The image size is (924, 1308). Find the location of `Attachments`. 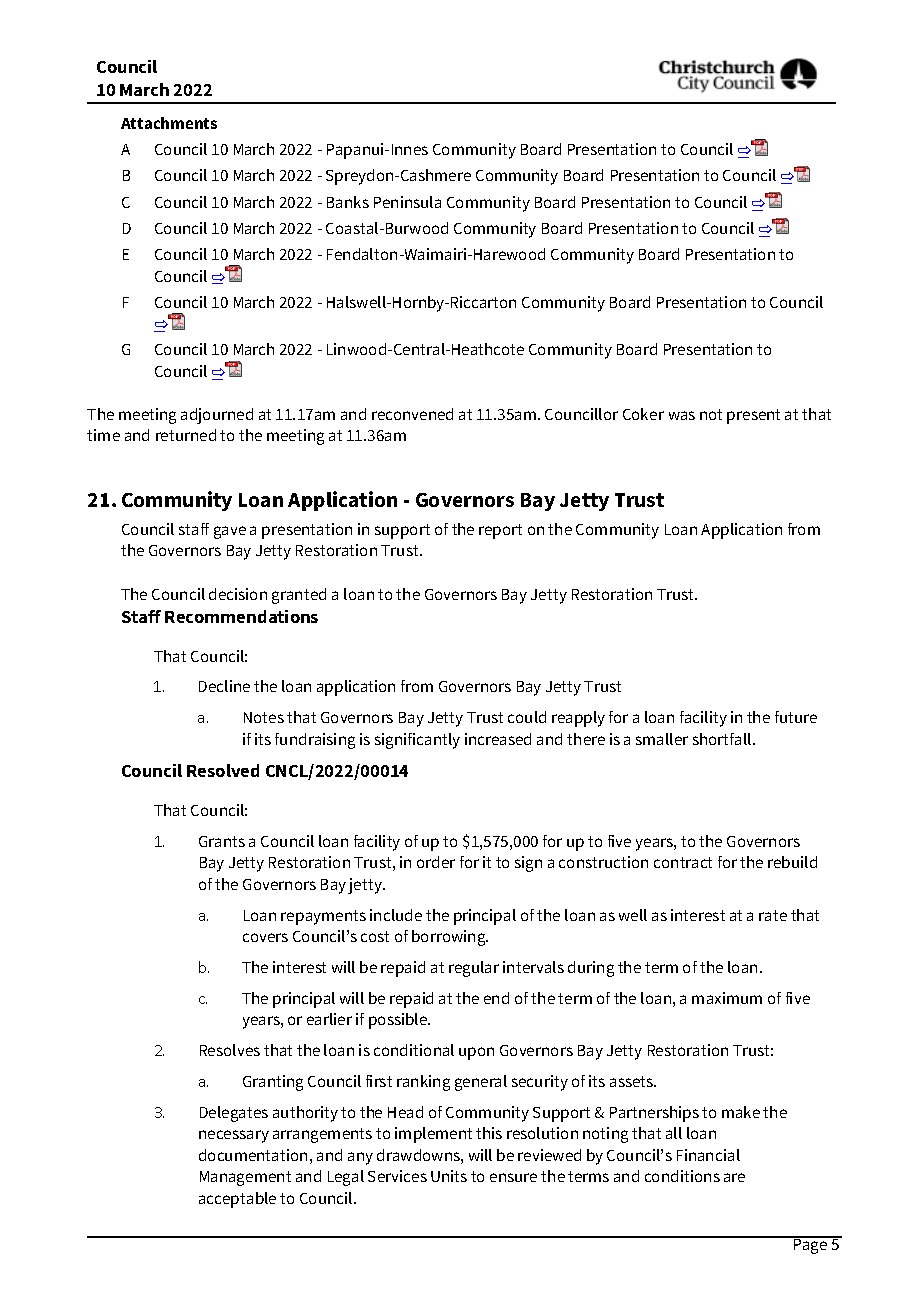

Attachments is located at coordinates (169, 123).
